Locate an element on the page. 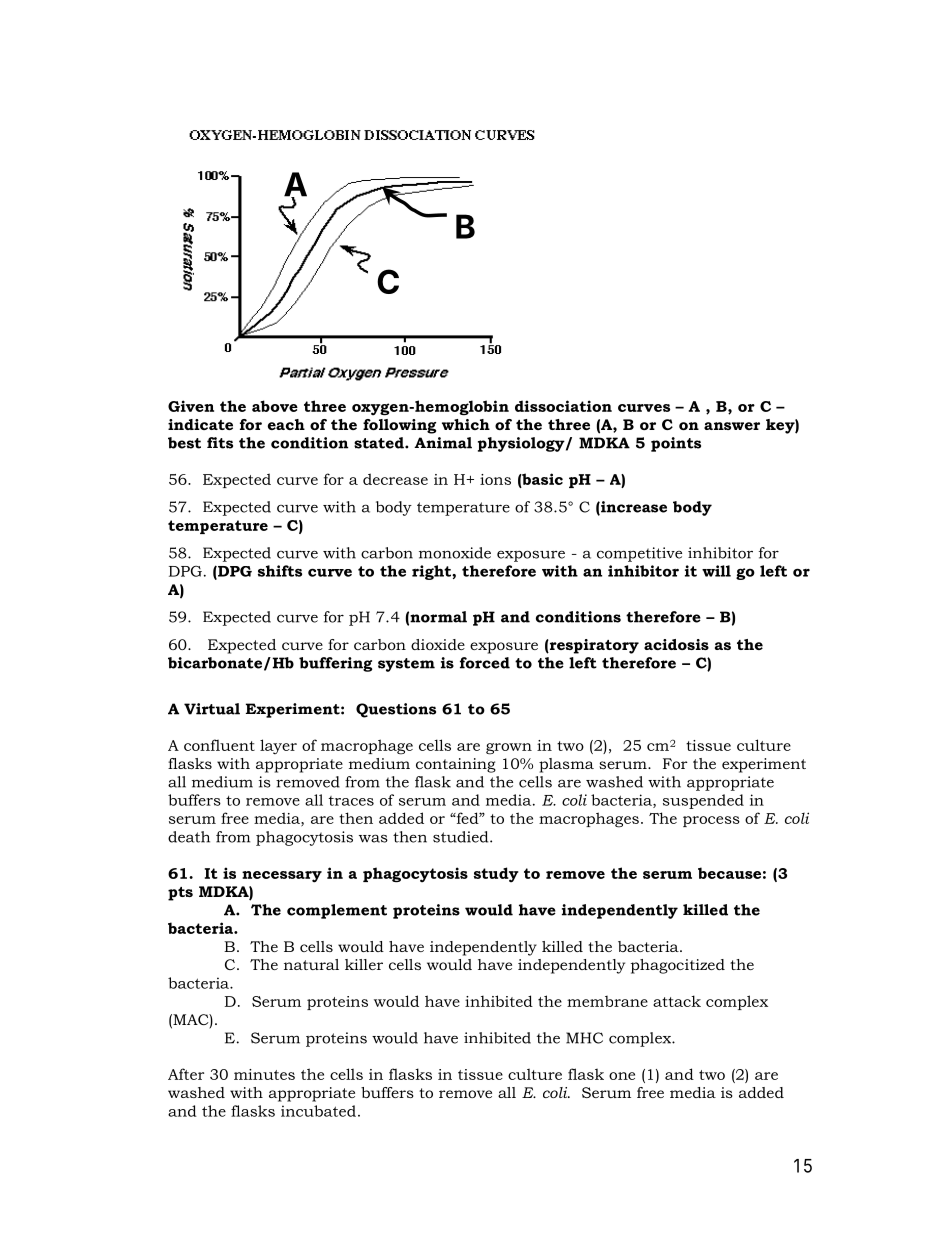  pts is located at coordinates (180, 894).
